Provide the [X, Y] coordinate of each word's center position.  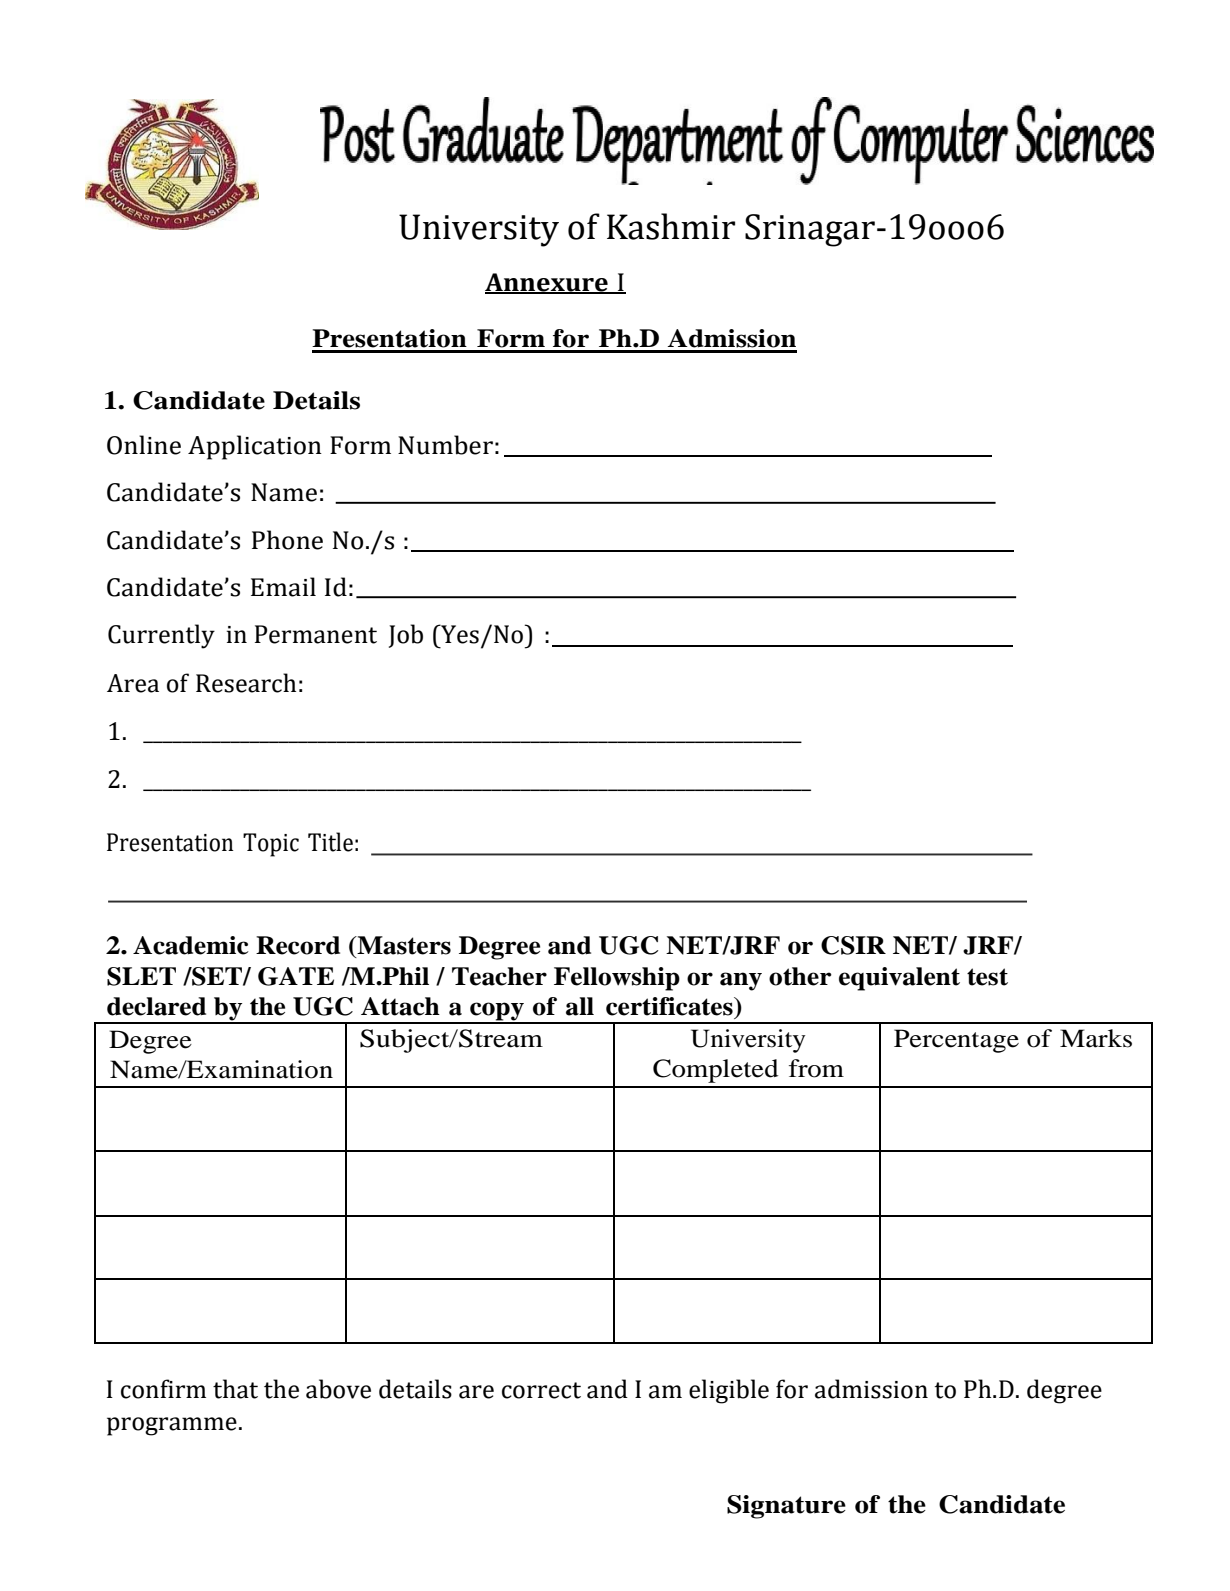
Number [445, 445]
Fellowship [617, 979]
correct [541, 1390]
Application [255, 447]
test [987, 977]
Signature [786, 1507]
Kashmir [671, 226]
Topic [271, 845]
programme [172, 1426]
